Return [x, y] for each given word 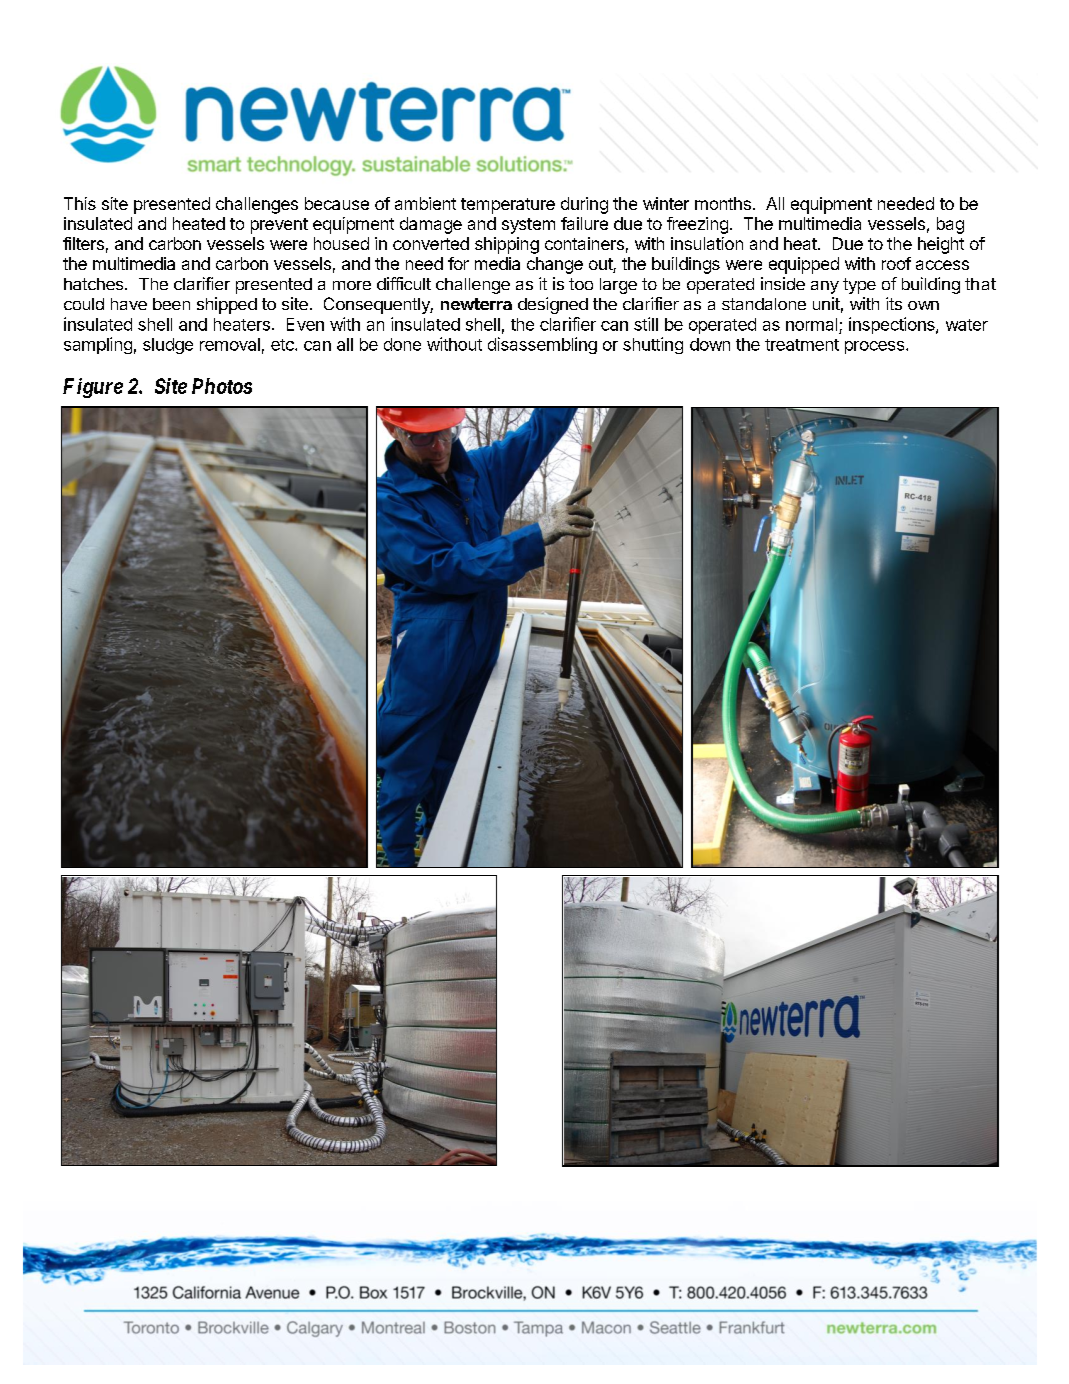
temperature [508, 206]
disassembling [542, 345]
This [80, 203]
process [876, 347]
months [723, 203]
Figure [93, 388]
